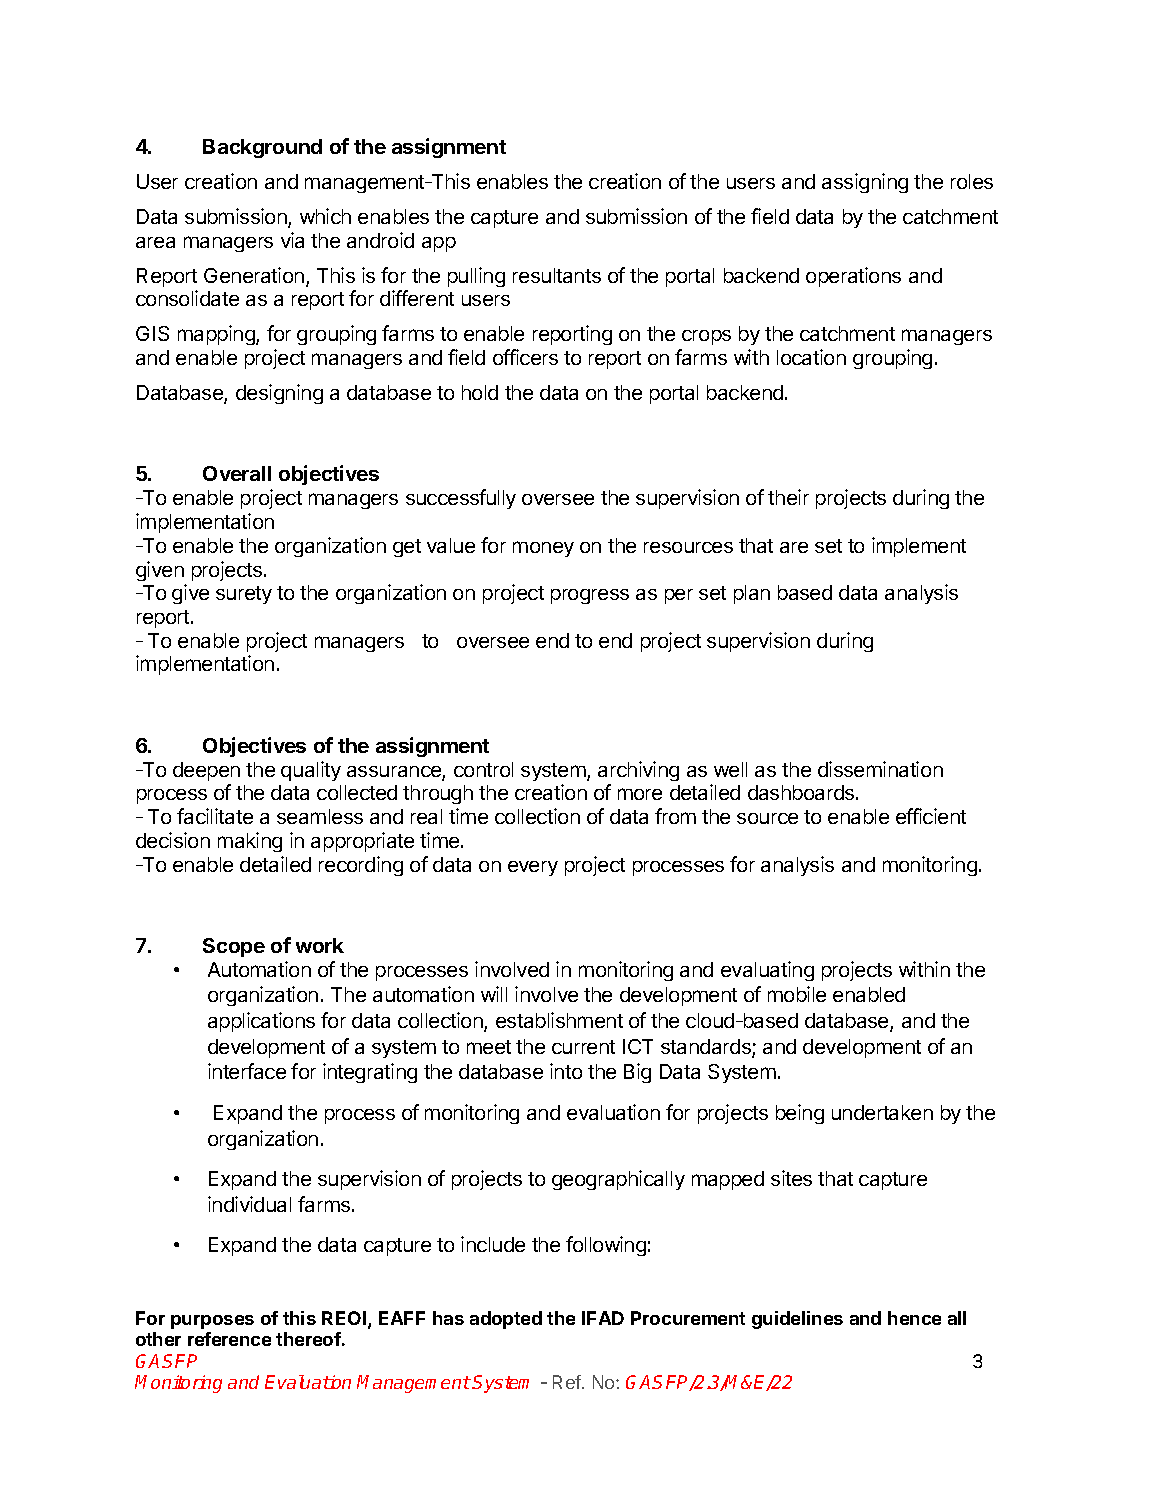 The image size is (1149, 1487). Describe the element at coordinates (212, 1322) in the screenshot. I see `purposes` at that location.
